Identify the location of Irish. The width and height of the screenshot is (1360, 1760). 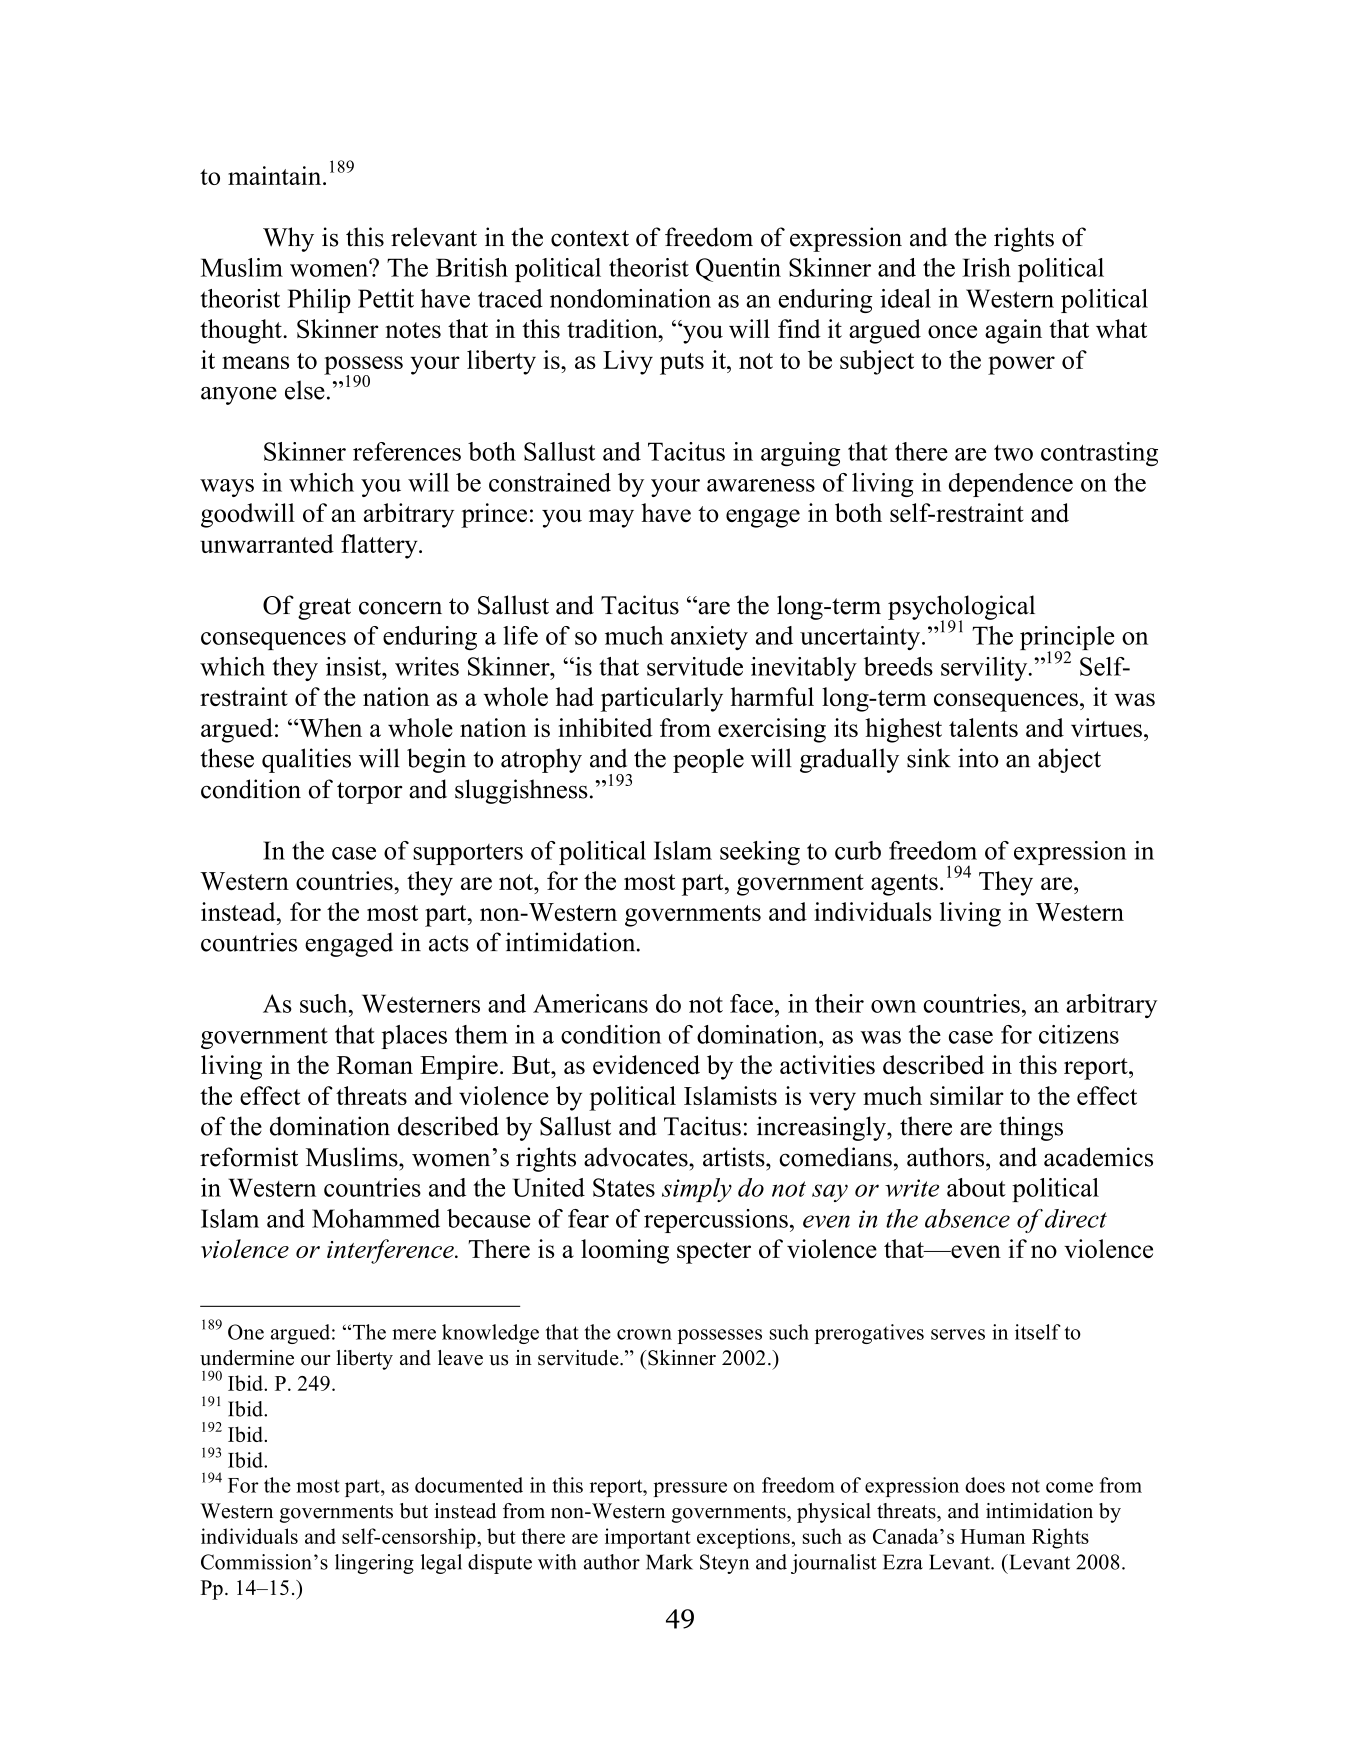
(986, 267).
